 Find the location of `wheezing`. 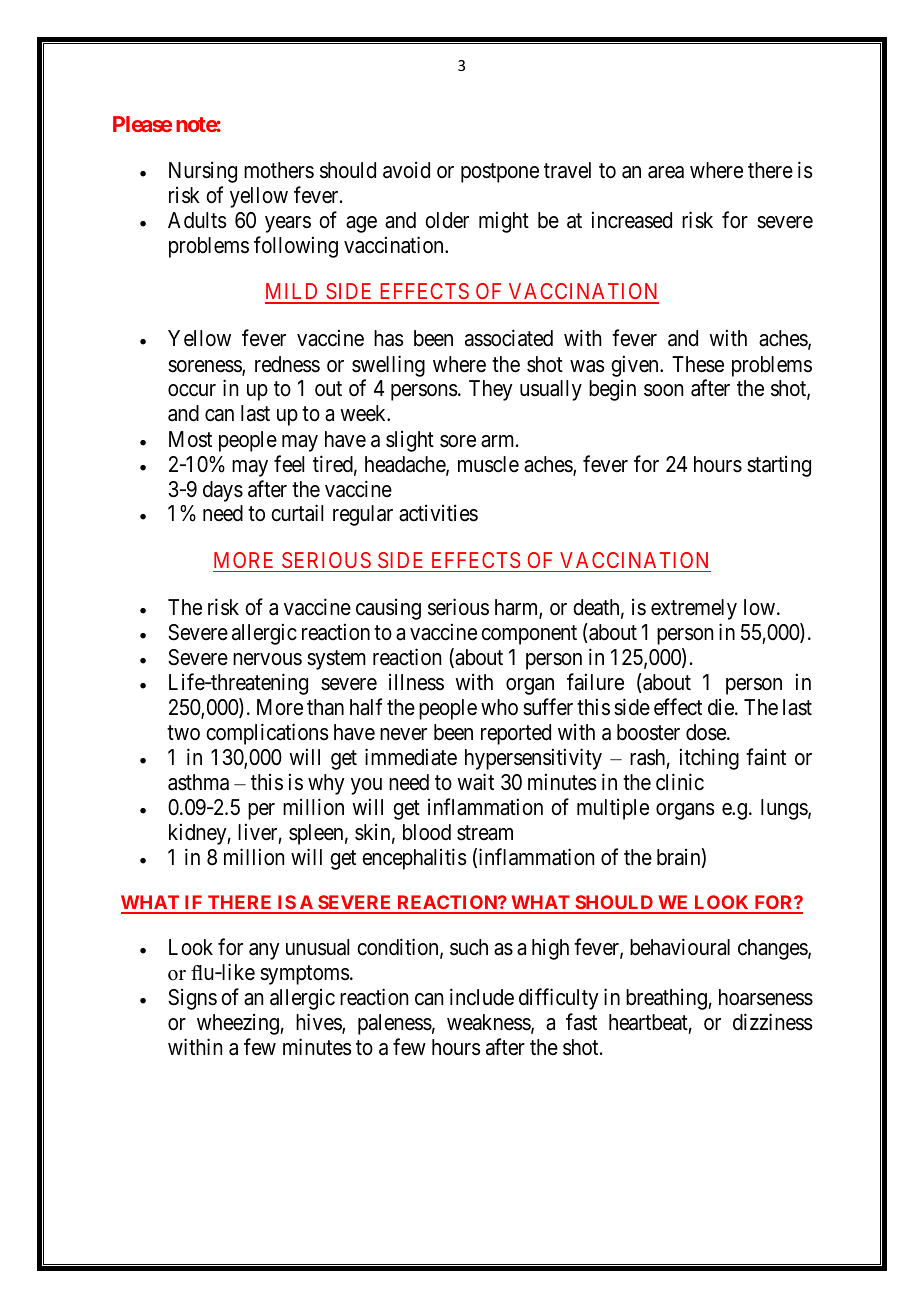

wheezing is located at coordinates (239, 1024).
